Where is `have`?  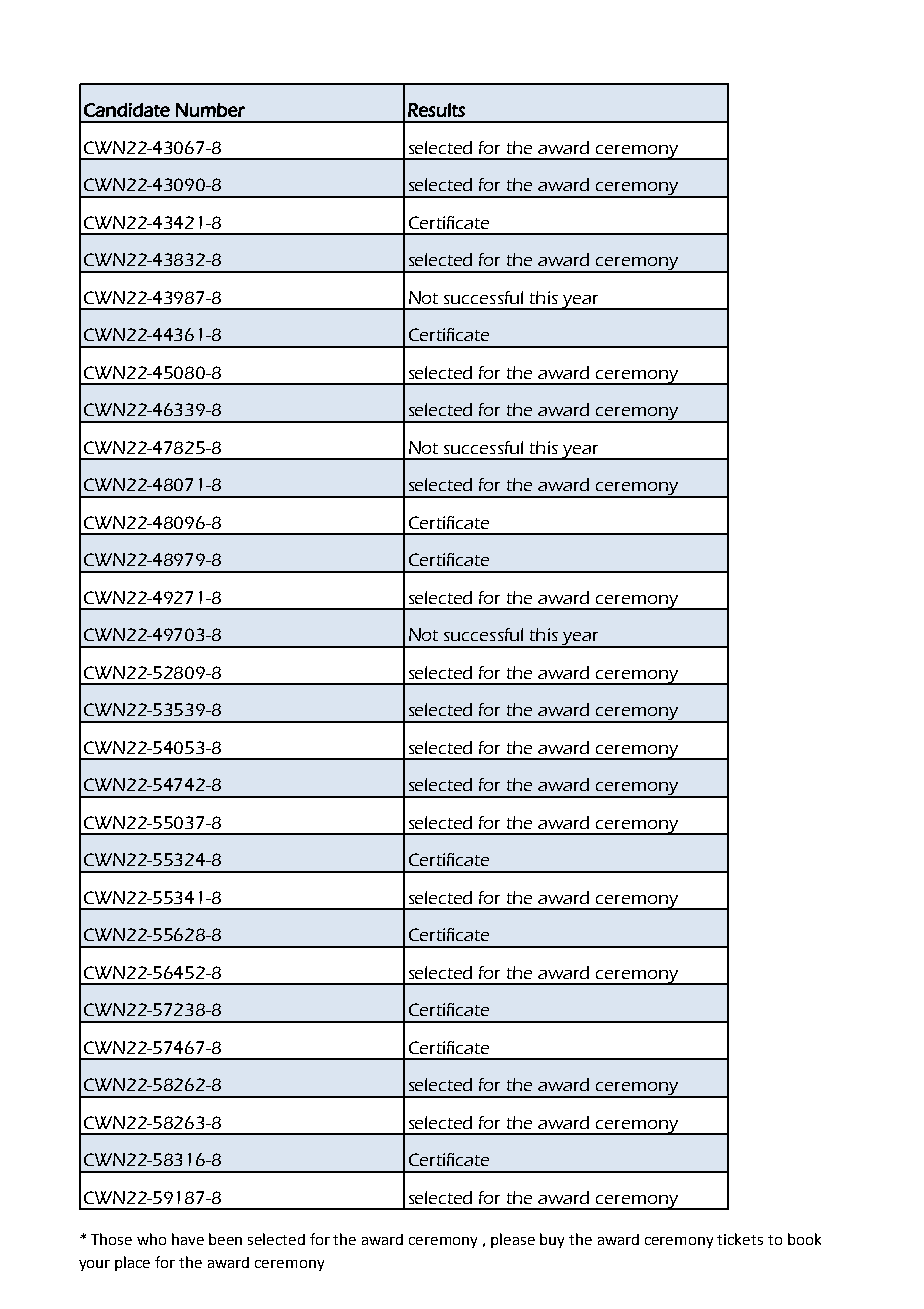
have is located at coordinates (188, 1239).
